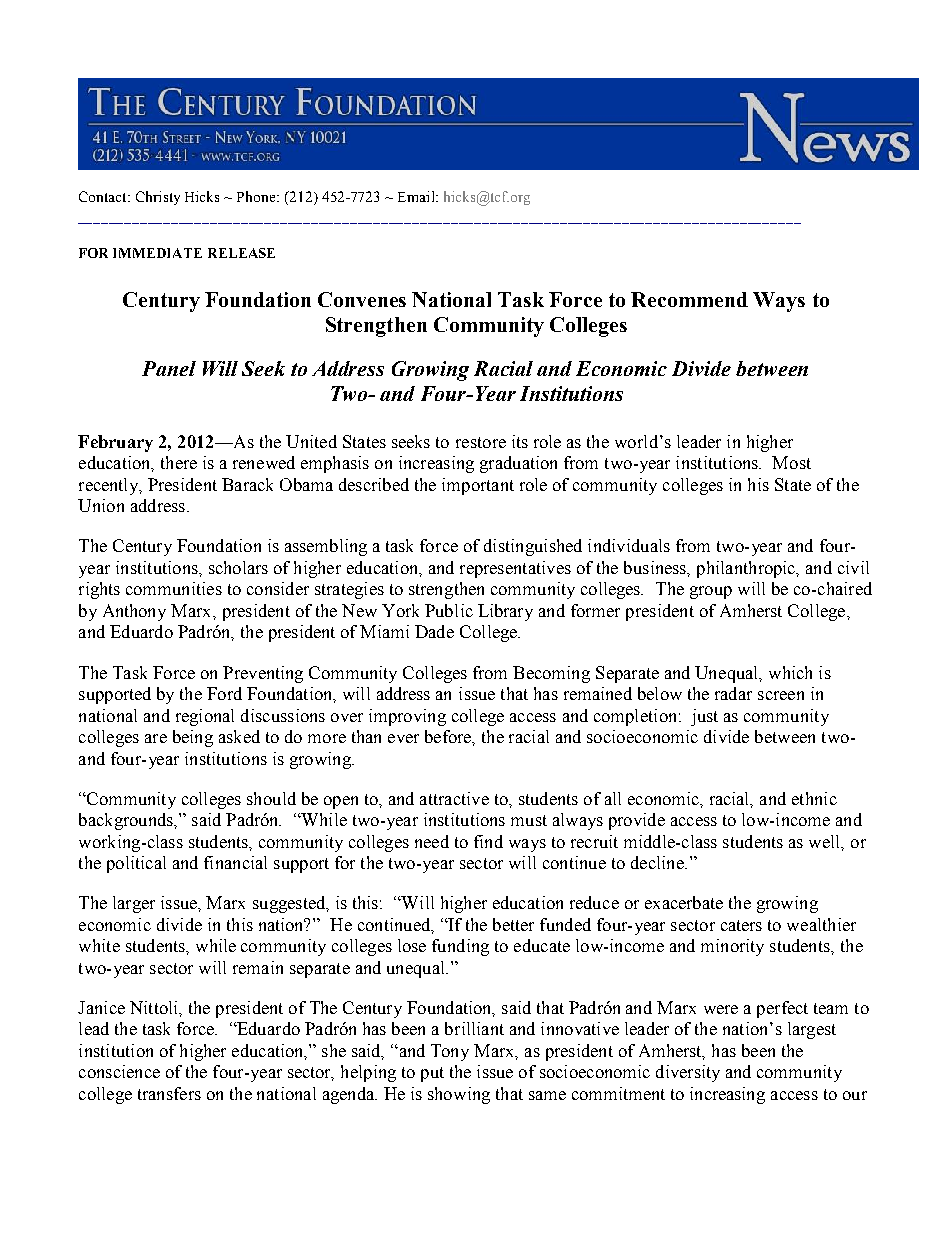 The width and height of the page is (952, 1233). What do you see at coordinates (169, 1093) in the page?
I see `transfers` at bounding box center [169, 1093].
